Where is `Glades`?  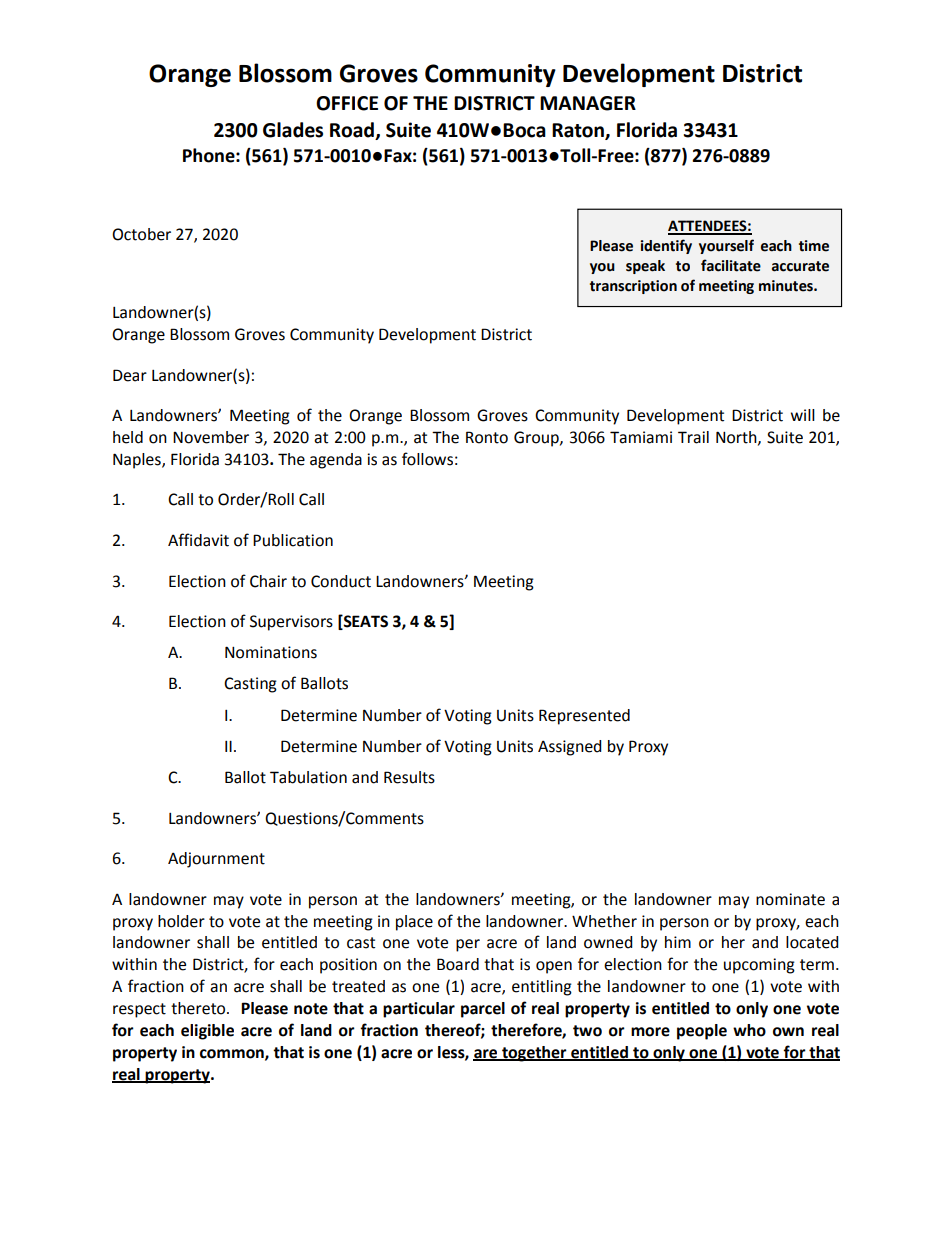 Glades is located at coordinates (293, 130).
